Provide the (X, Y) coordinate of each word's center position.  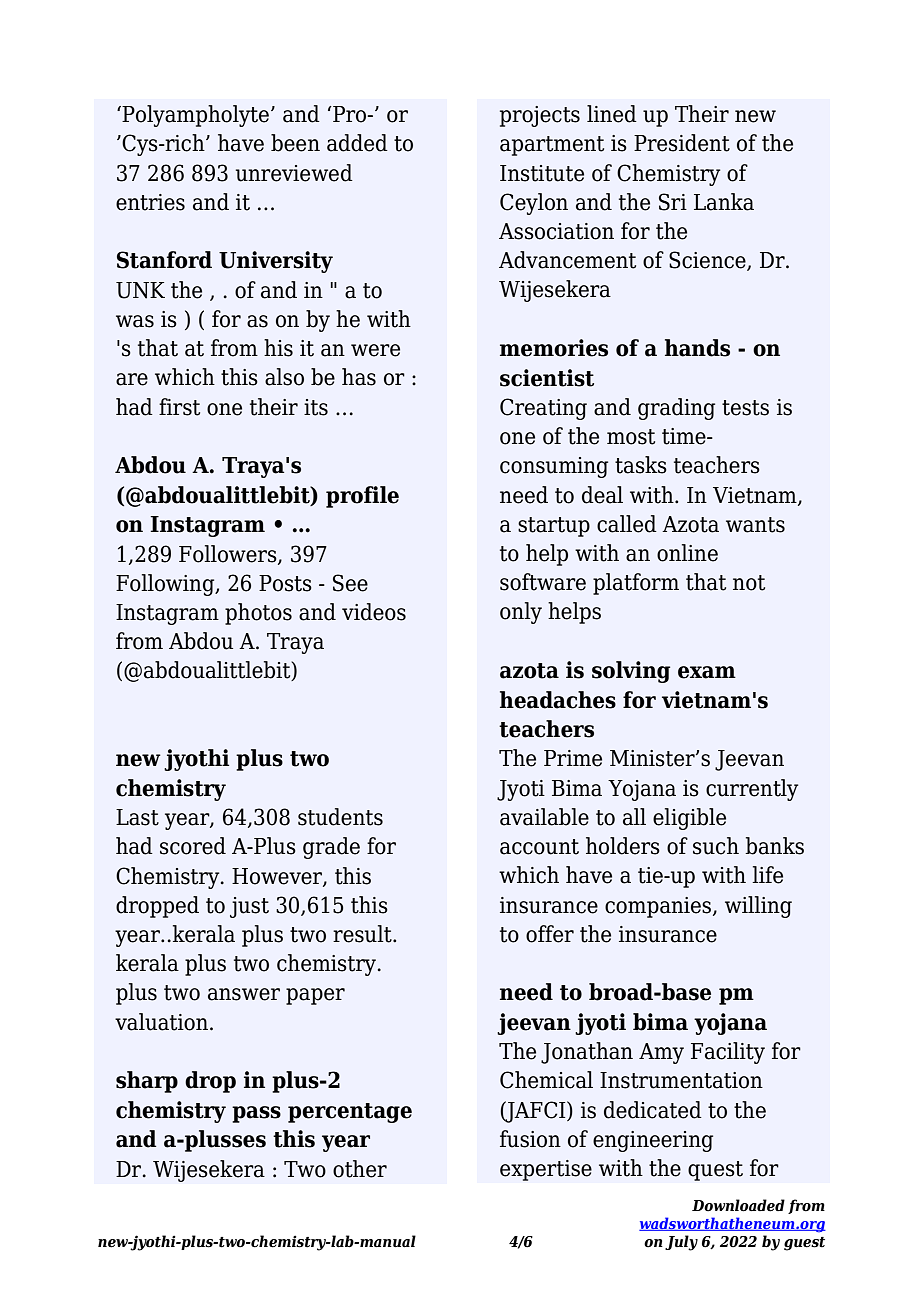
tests (745, 408)
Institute (542, 173)
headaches (558, 700)
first (179, 407)
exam (707, 672)
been (295, 143)
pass (256, 1114)
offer (550, 934)
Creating (543, 409)
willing (758, 907)
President (682, 143)
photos (258, 614)
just (249, 907)
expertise (546, 1170)
